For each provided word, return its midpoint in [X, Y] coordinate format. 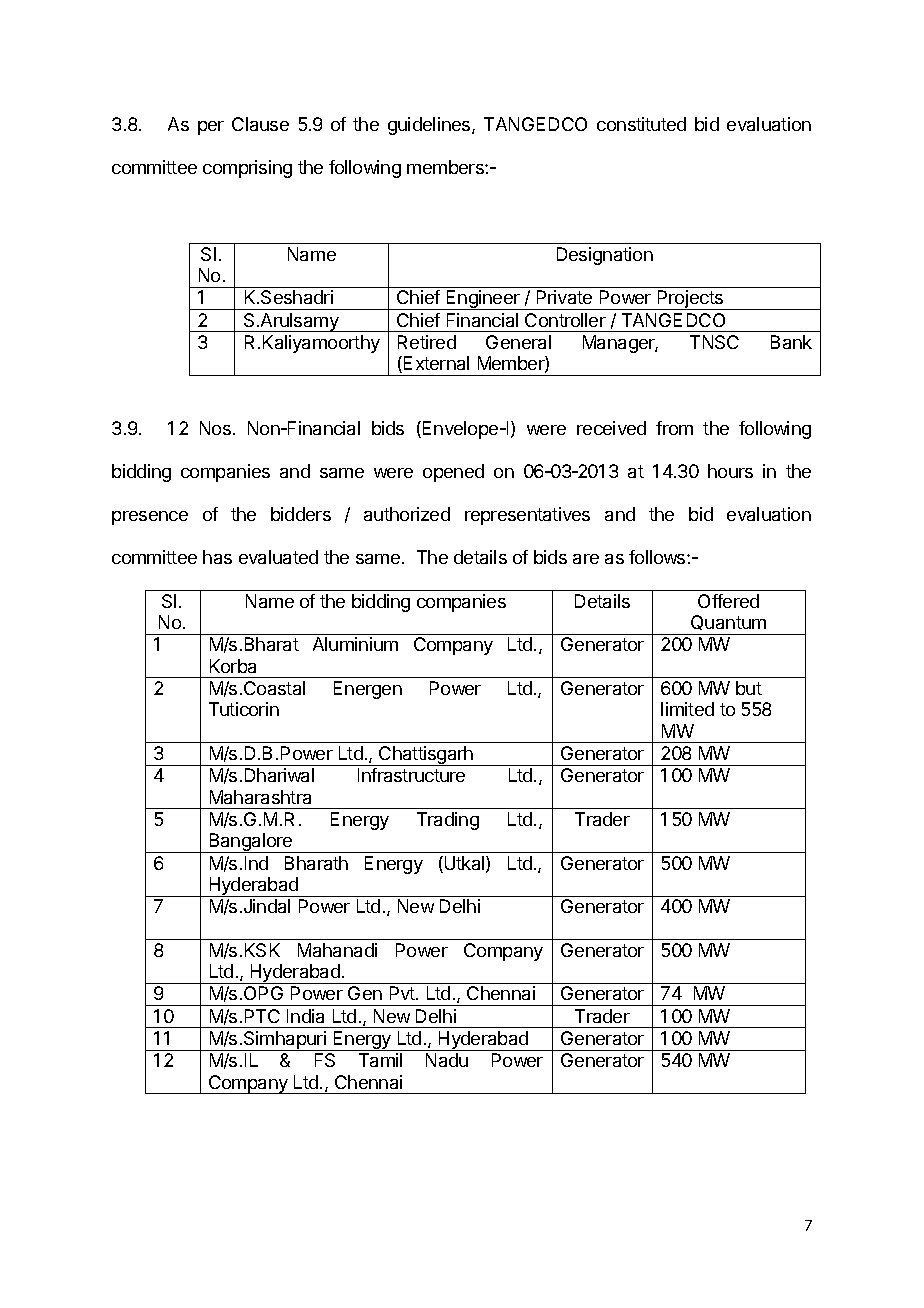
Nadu [447, 1060]
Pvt [403, 993]
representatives [527, 516]
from [674, 428]
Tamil [380, 1060]
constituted [641, 124]
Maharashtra [260, 797]
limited [687, 709]
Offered [728, 601]
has [217, 557]
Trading [448, 821]
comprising [247, 169]
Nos [215, 428]
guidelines [430, 126]
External [436, 363]
